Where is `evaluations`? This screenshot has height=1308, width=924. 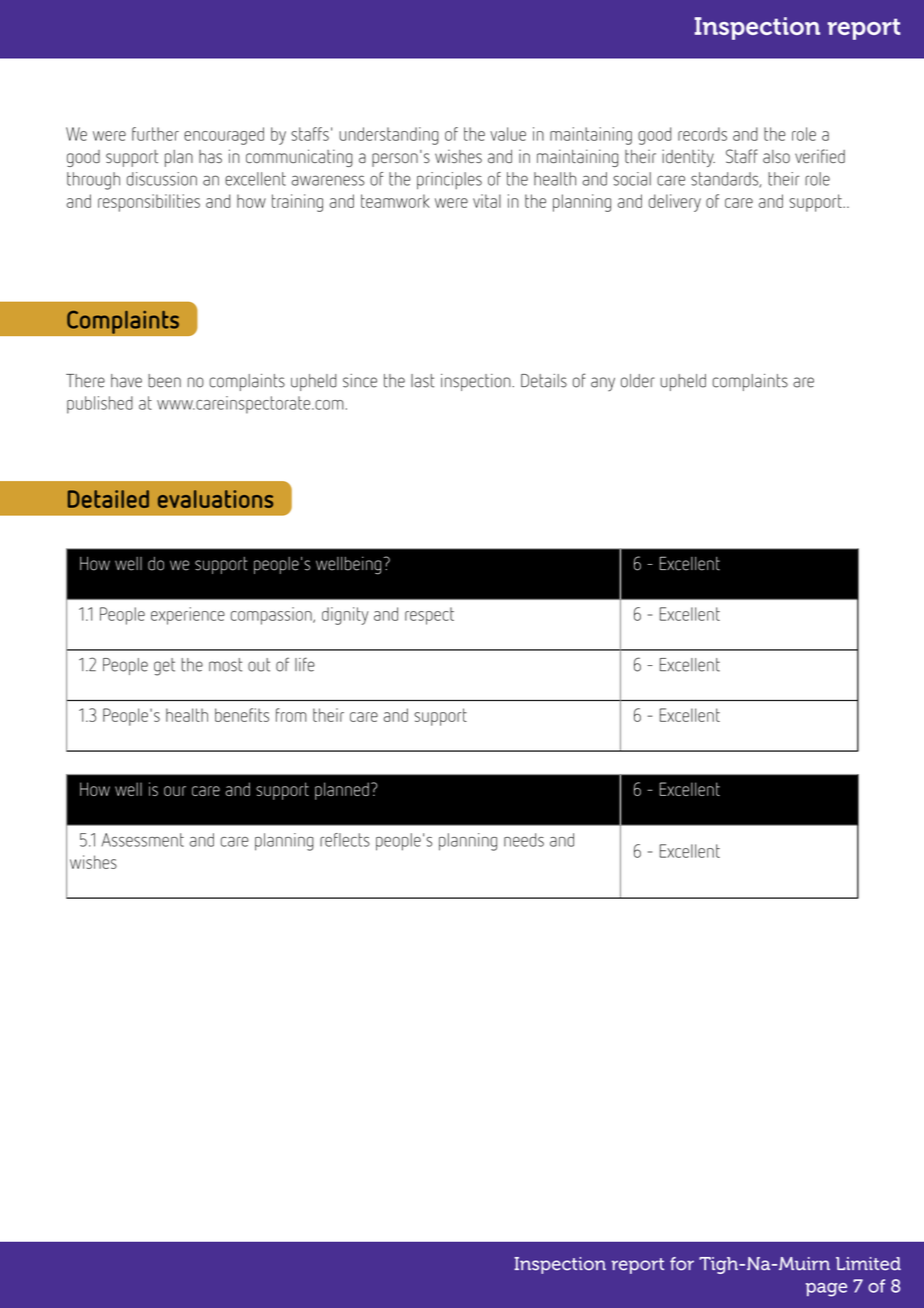 evaluations is located at coordinates (215, 499).
